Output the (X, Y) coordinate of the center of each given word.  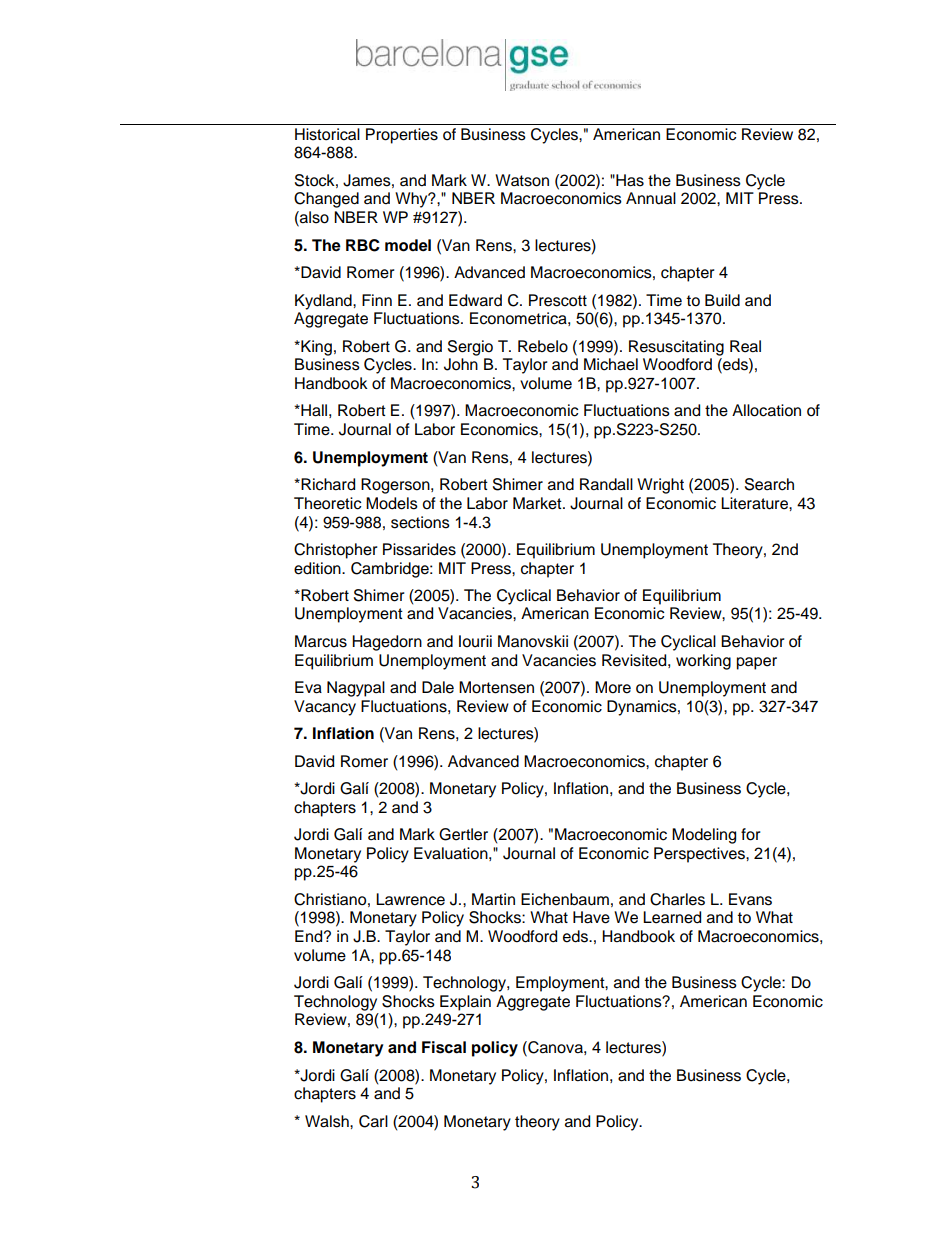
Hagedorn (387, 643)
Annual (651, 198)
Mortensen (496, 687)
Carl (373, 1121)
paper (757, 663)
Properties (402, 136)
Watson (522, 180)
